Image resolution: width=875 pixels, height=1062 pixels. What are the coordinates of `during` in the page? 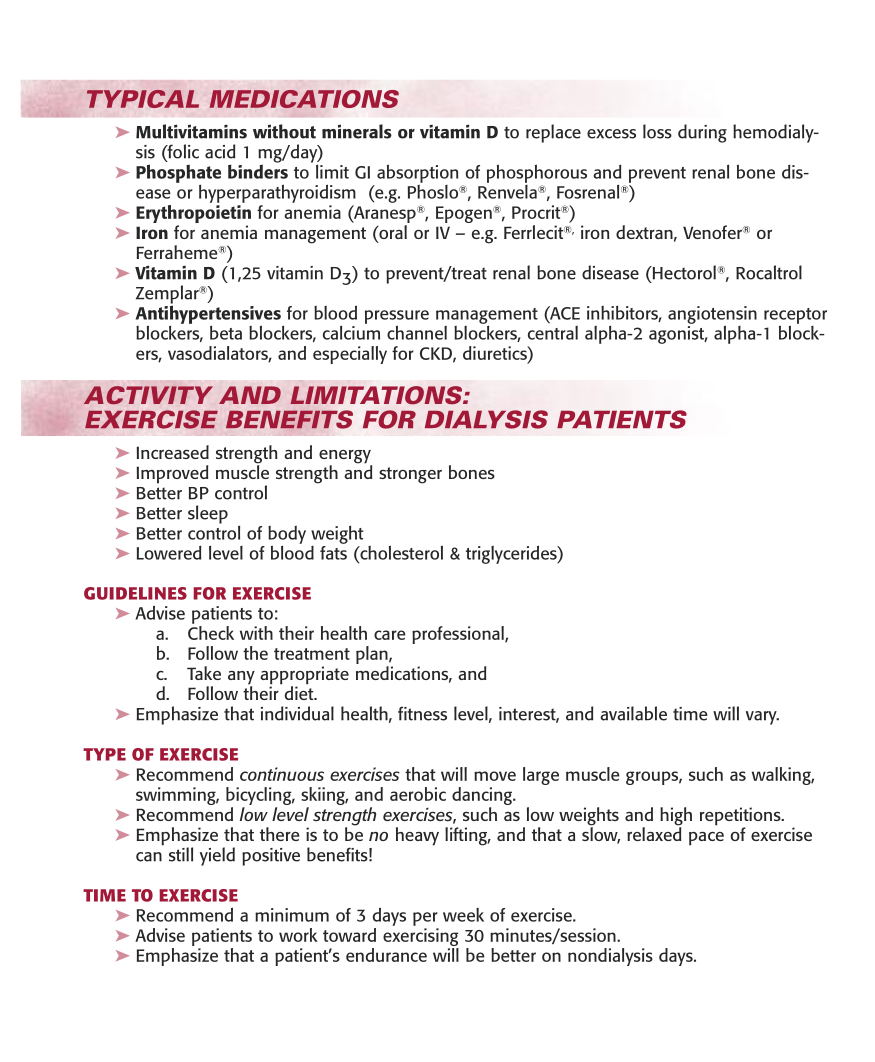 It's located at (702, 133).
